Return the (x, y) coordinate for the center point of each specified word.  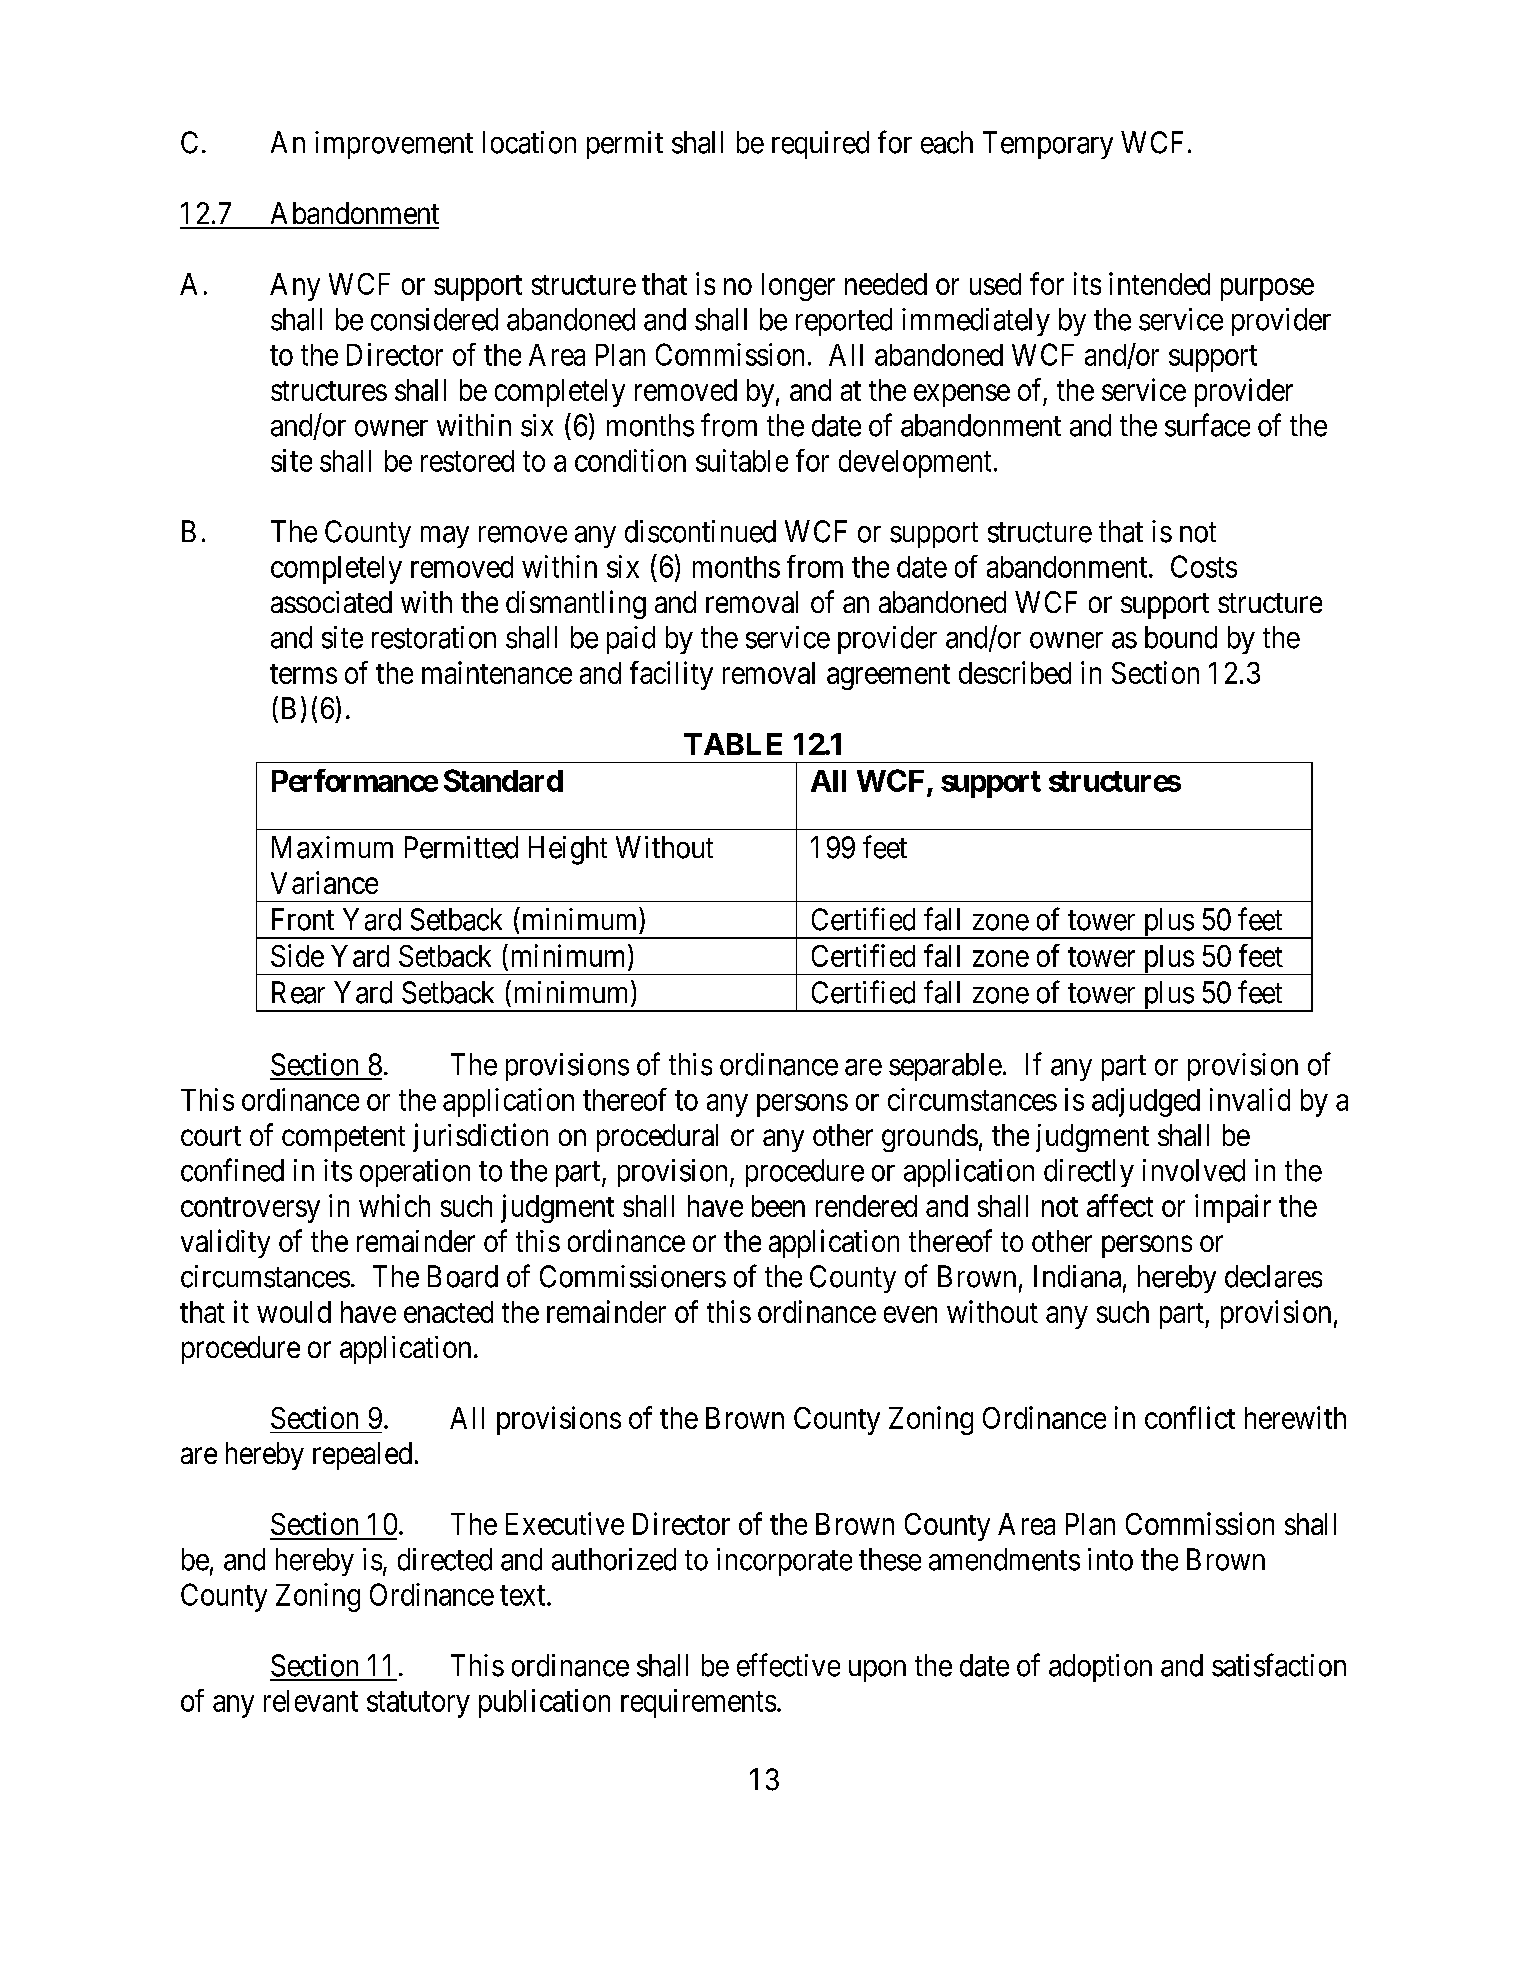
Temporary (1048, 145)
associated (331, 602)
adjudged (1146, 1102)
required (820, 145)
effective (788, 1665)
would (294, 1312)
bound (1181, 637)
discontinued (700, 531)
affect (1120, 1205)
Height (568, 850)
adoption (1100, 1668)
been (778, 1206)
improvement (394, 145)
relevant (311, 1701)
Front (303, 919)
